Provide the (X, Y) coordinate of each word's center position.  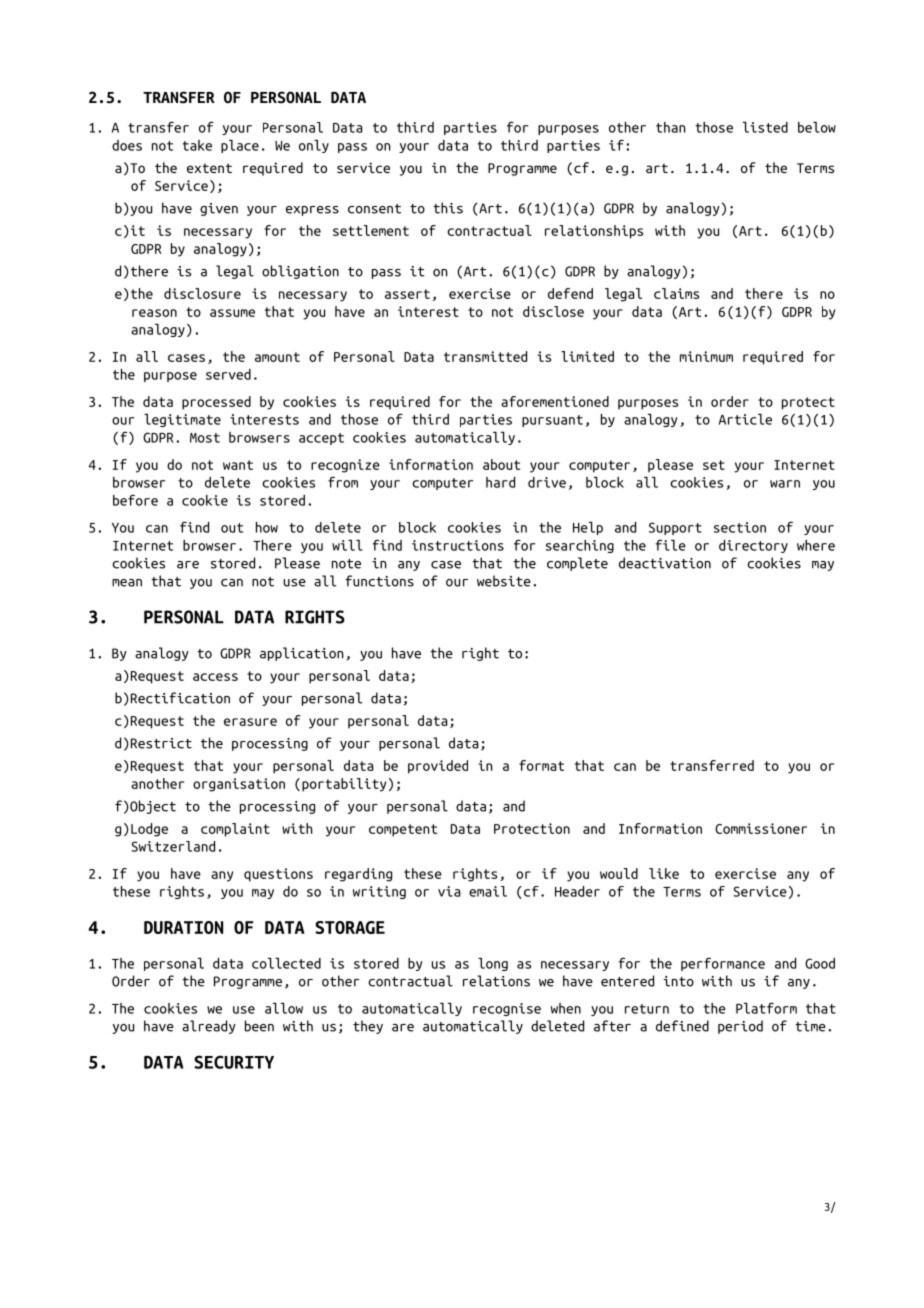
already (209, 1027)
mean (127, 583)
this (448, 208)
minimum (706, 356)
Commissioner (761, 828)
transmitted (485, 356)
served (228, 374)
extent (209, 168)
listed (765, 127)
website (504, 581)
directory (753, 546)
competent (403, 830)
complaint (235, 830)
